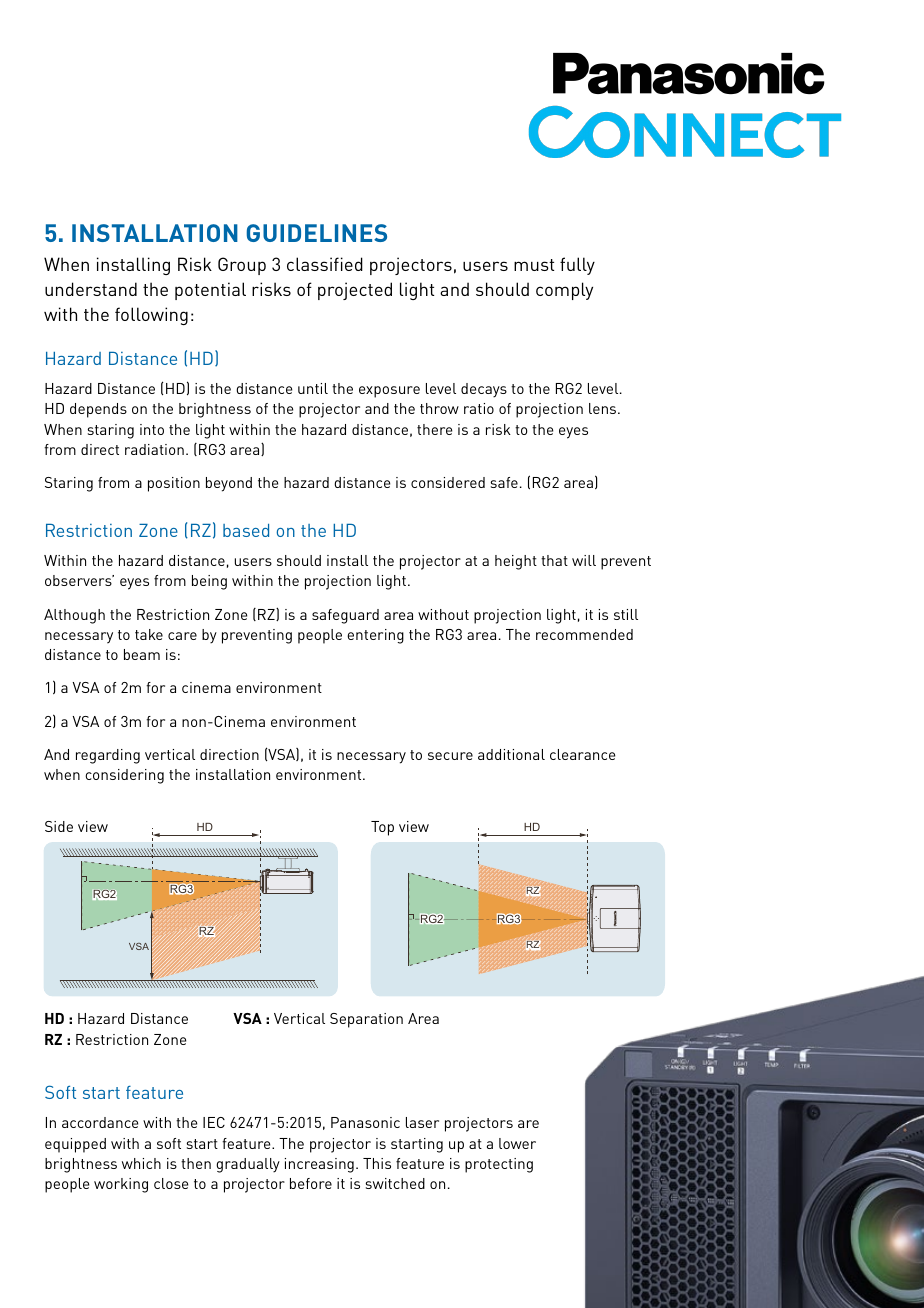  What do you see at coordinates (79, 580) in the screenshot?
I see `observers` at bounding box center [79, 580].
